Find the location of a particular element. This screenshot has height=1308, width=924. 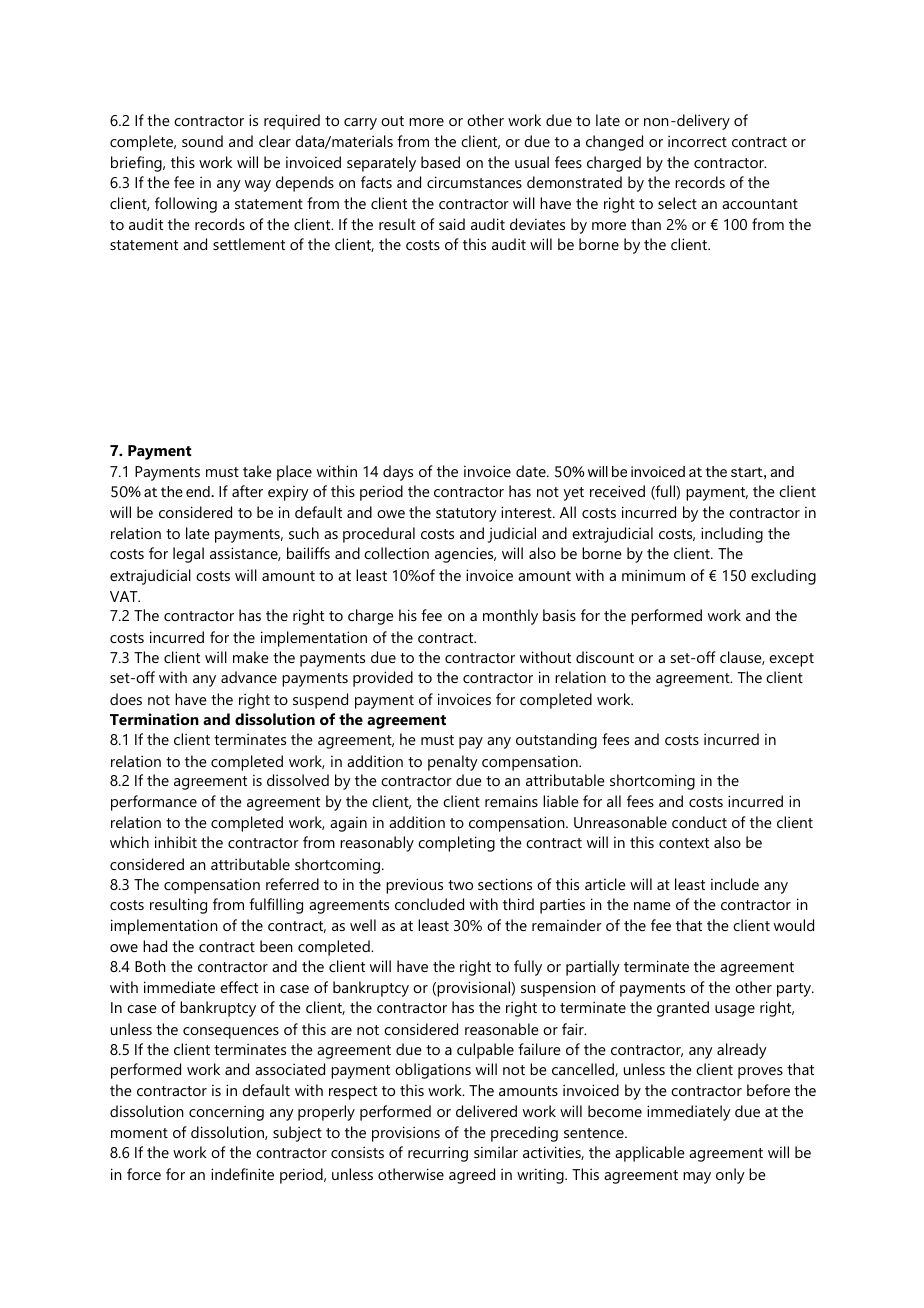

recurring is located at coordinates (438, 1154).
